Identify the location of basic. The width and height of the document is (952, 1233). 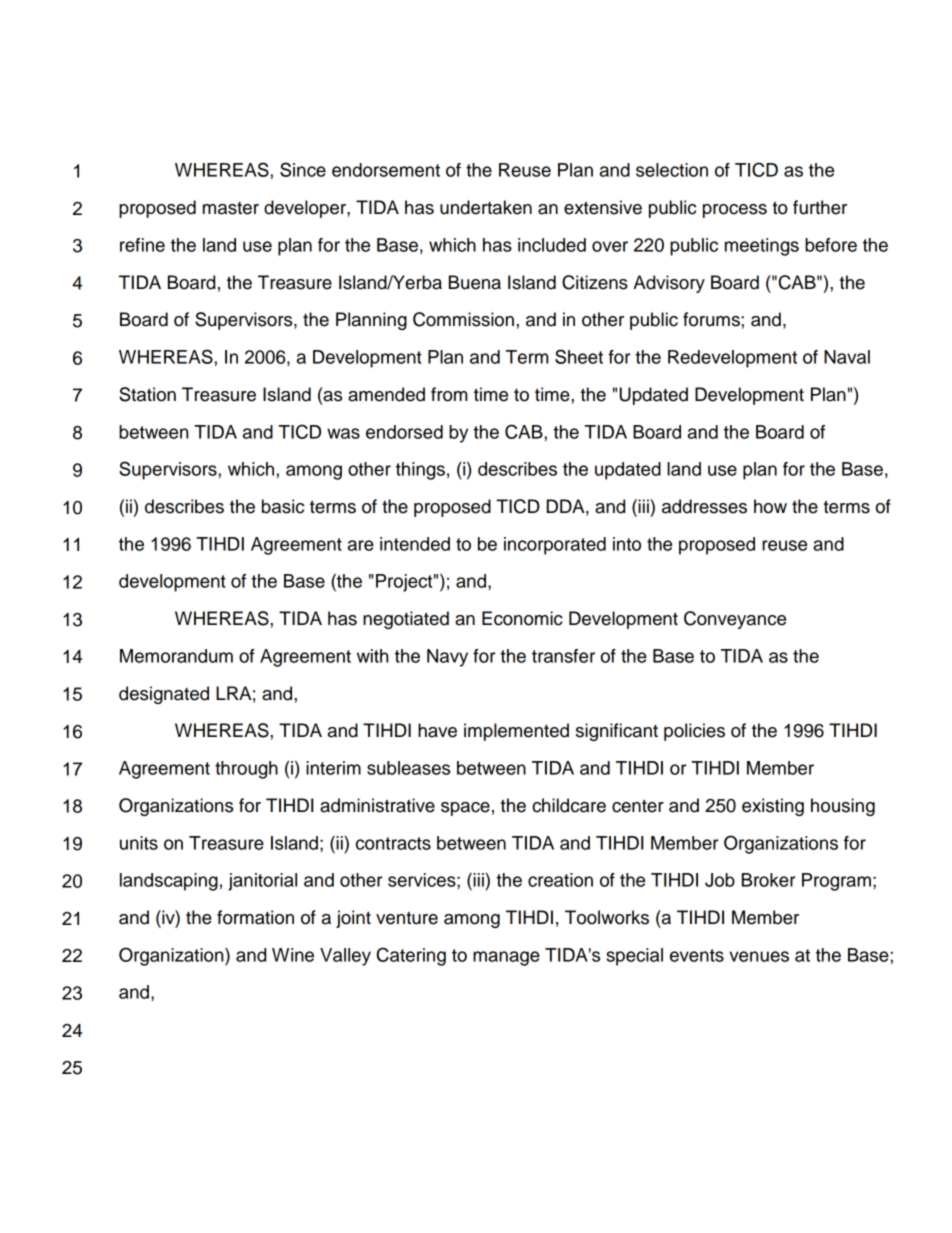
(283, 506).
